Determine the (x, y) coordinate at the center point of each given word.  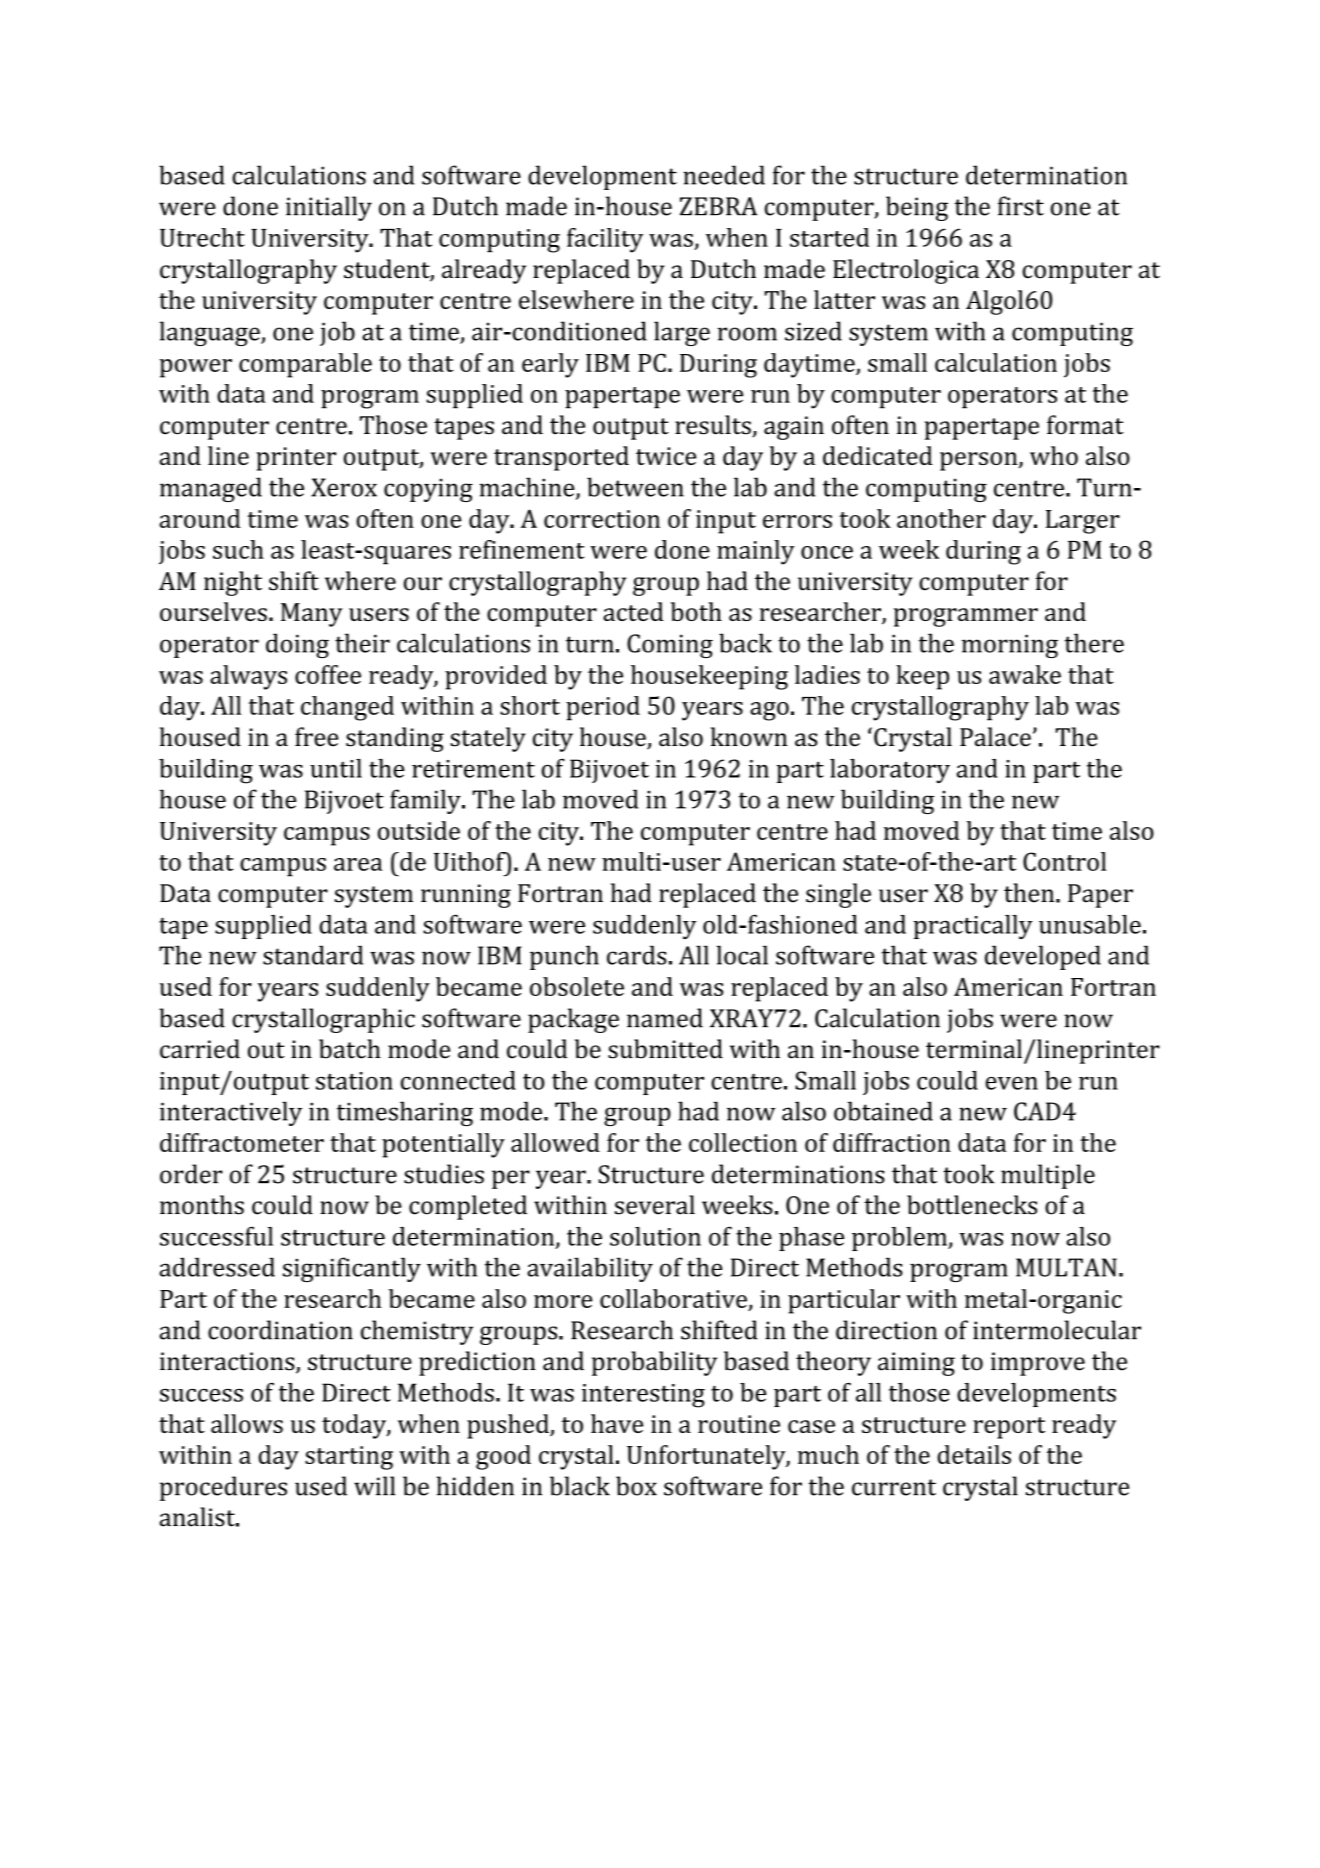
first (1021, 206)
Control (1065, 861)
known (749, 737)
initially (329, 208)
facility (605, 240)
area (358, 864)
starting (349, 1458)
